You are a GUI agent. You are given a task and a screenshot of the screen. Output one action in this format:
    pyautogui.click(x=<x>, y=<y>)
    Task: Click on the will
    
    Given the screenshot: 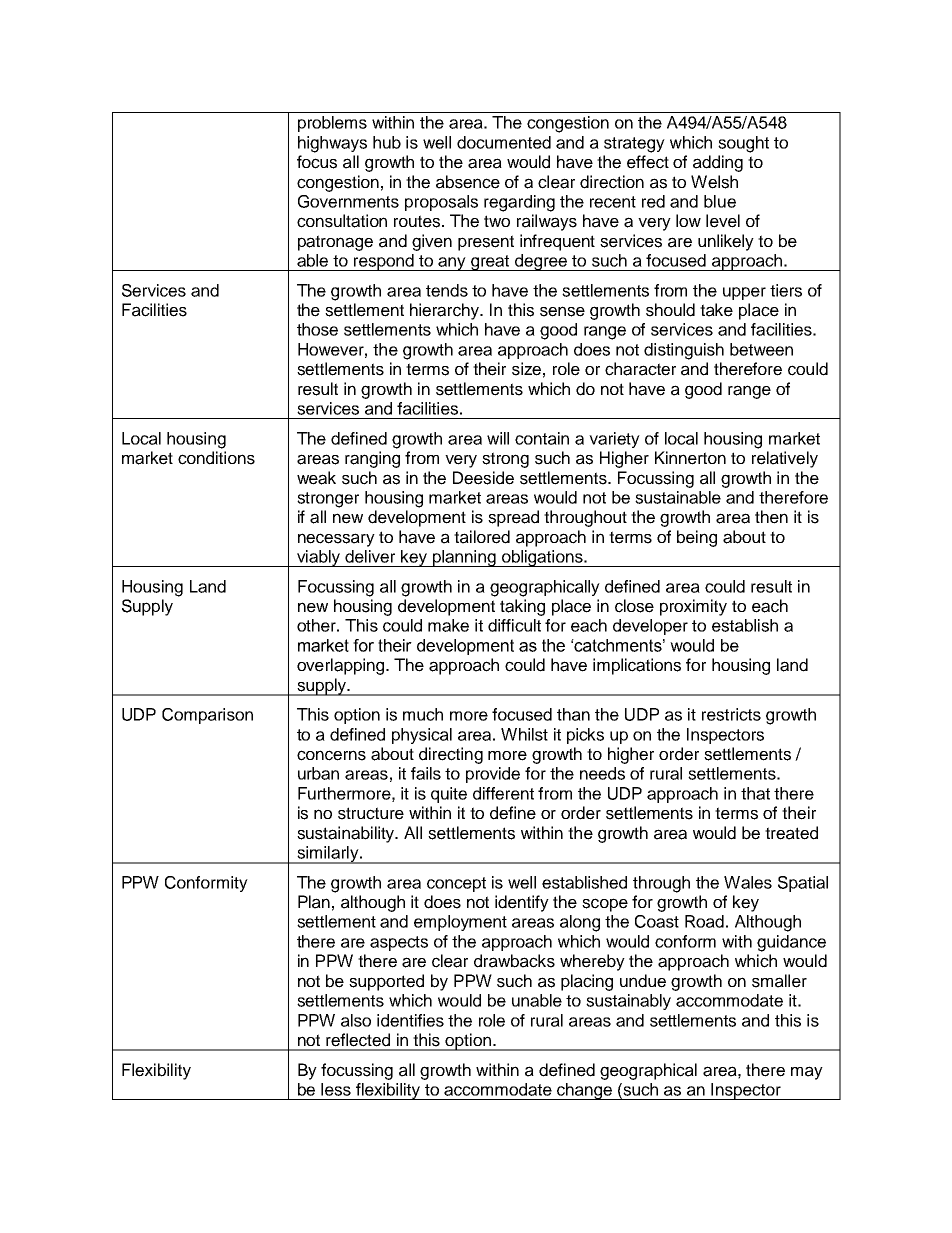 What is the action you would take?
    pyautogui.click(x=498, y=438)
